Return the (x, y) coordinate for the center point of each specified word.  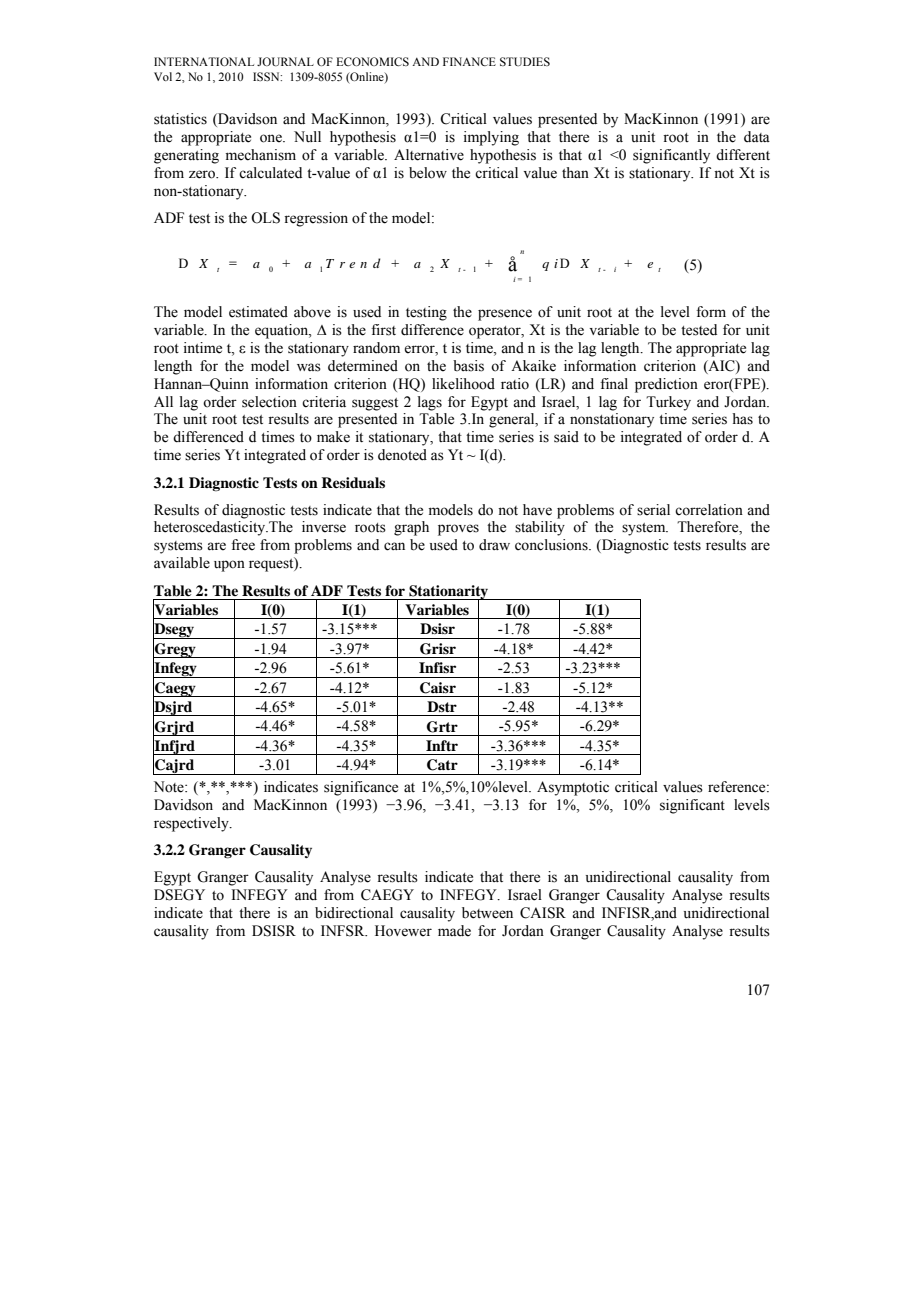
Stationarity (449, 593)
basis (468, 366)
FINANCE (469, 61)
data (757, 136)
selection (269, 402)
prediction (666, 385)
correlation (709, 510)
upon (229, 566)
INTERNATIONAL (204, 61)
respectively (192, 824)
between (487, 913)
